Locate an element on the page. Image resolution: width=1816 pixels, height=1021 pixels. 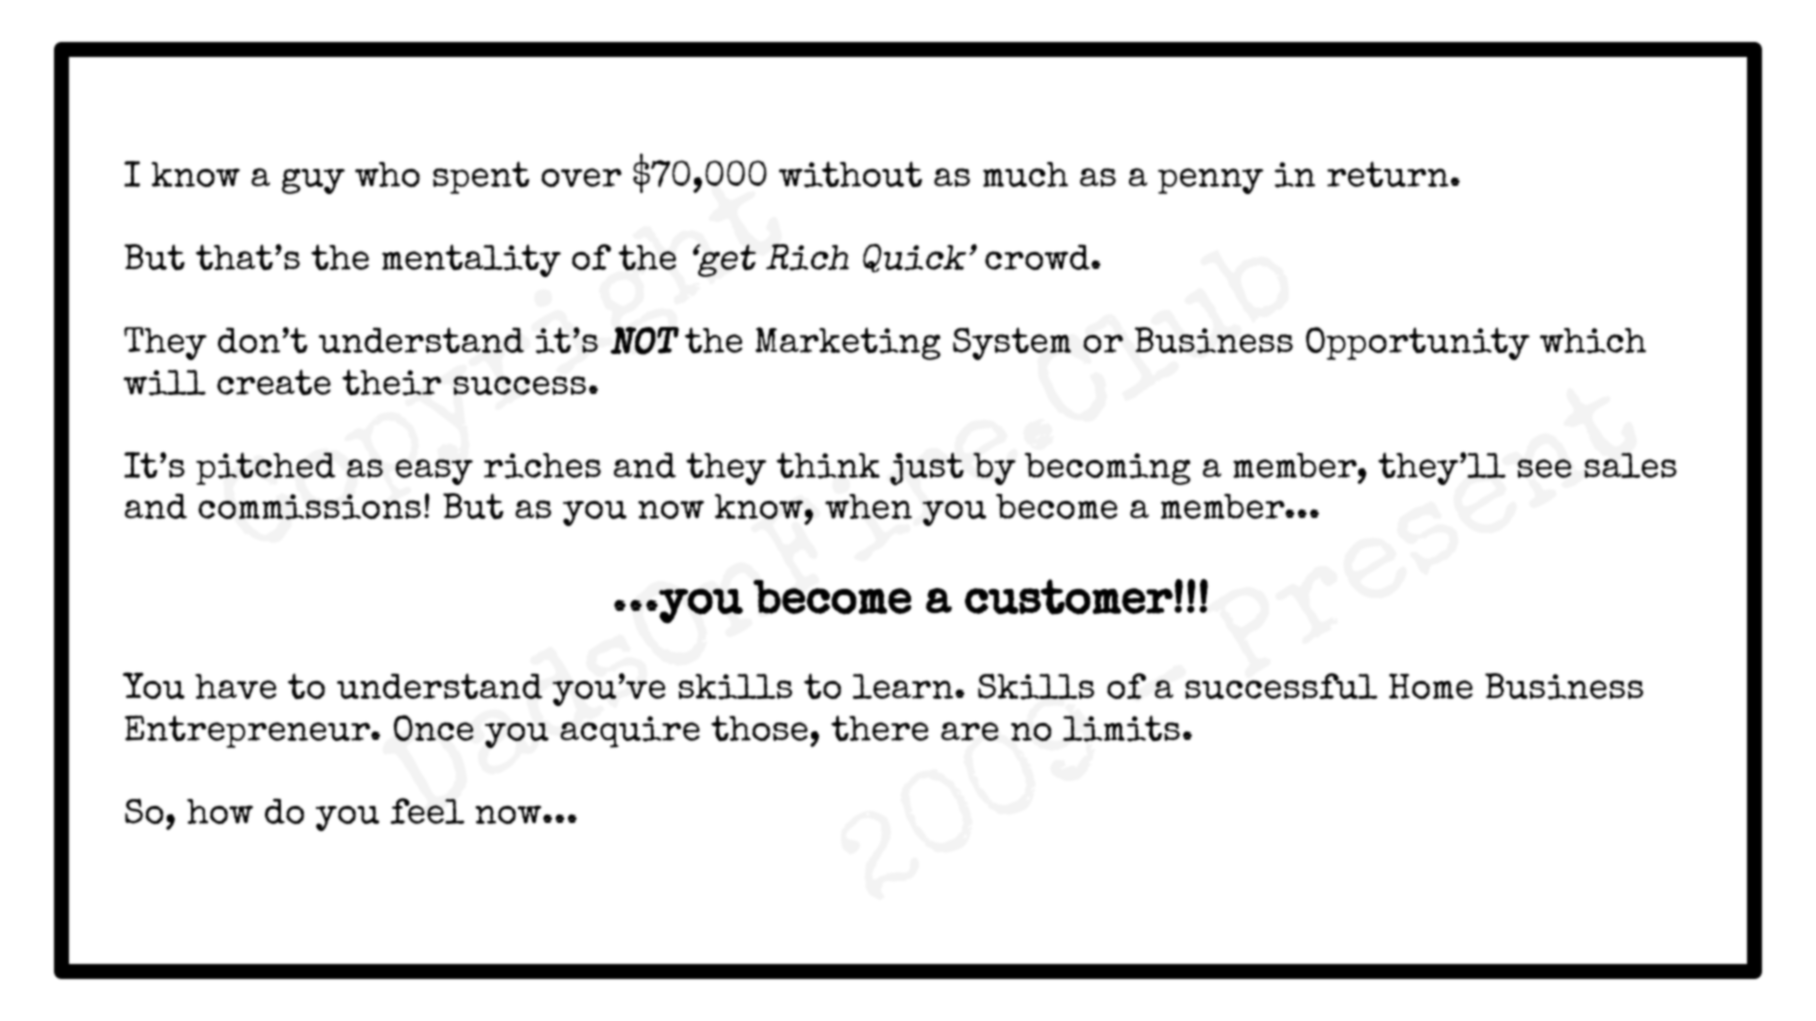
return is located at coordinates (1388, 174).
